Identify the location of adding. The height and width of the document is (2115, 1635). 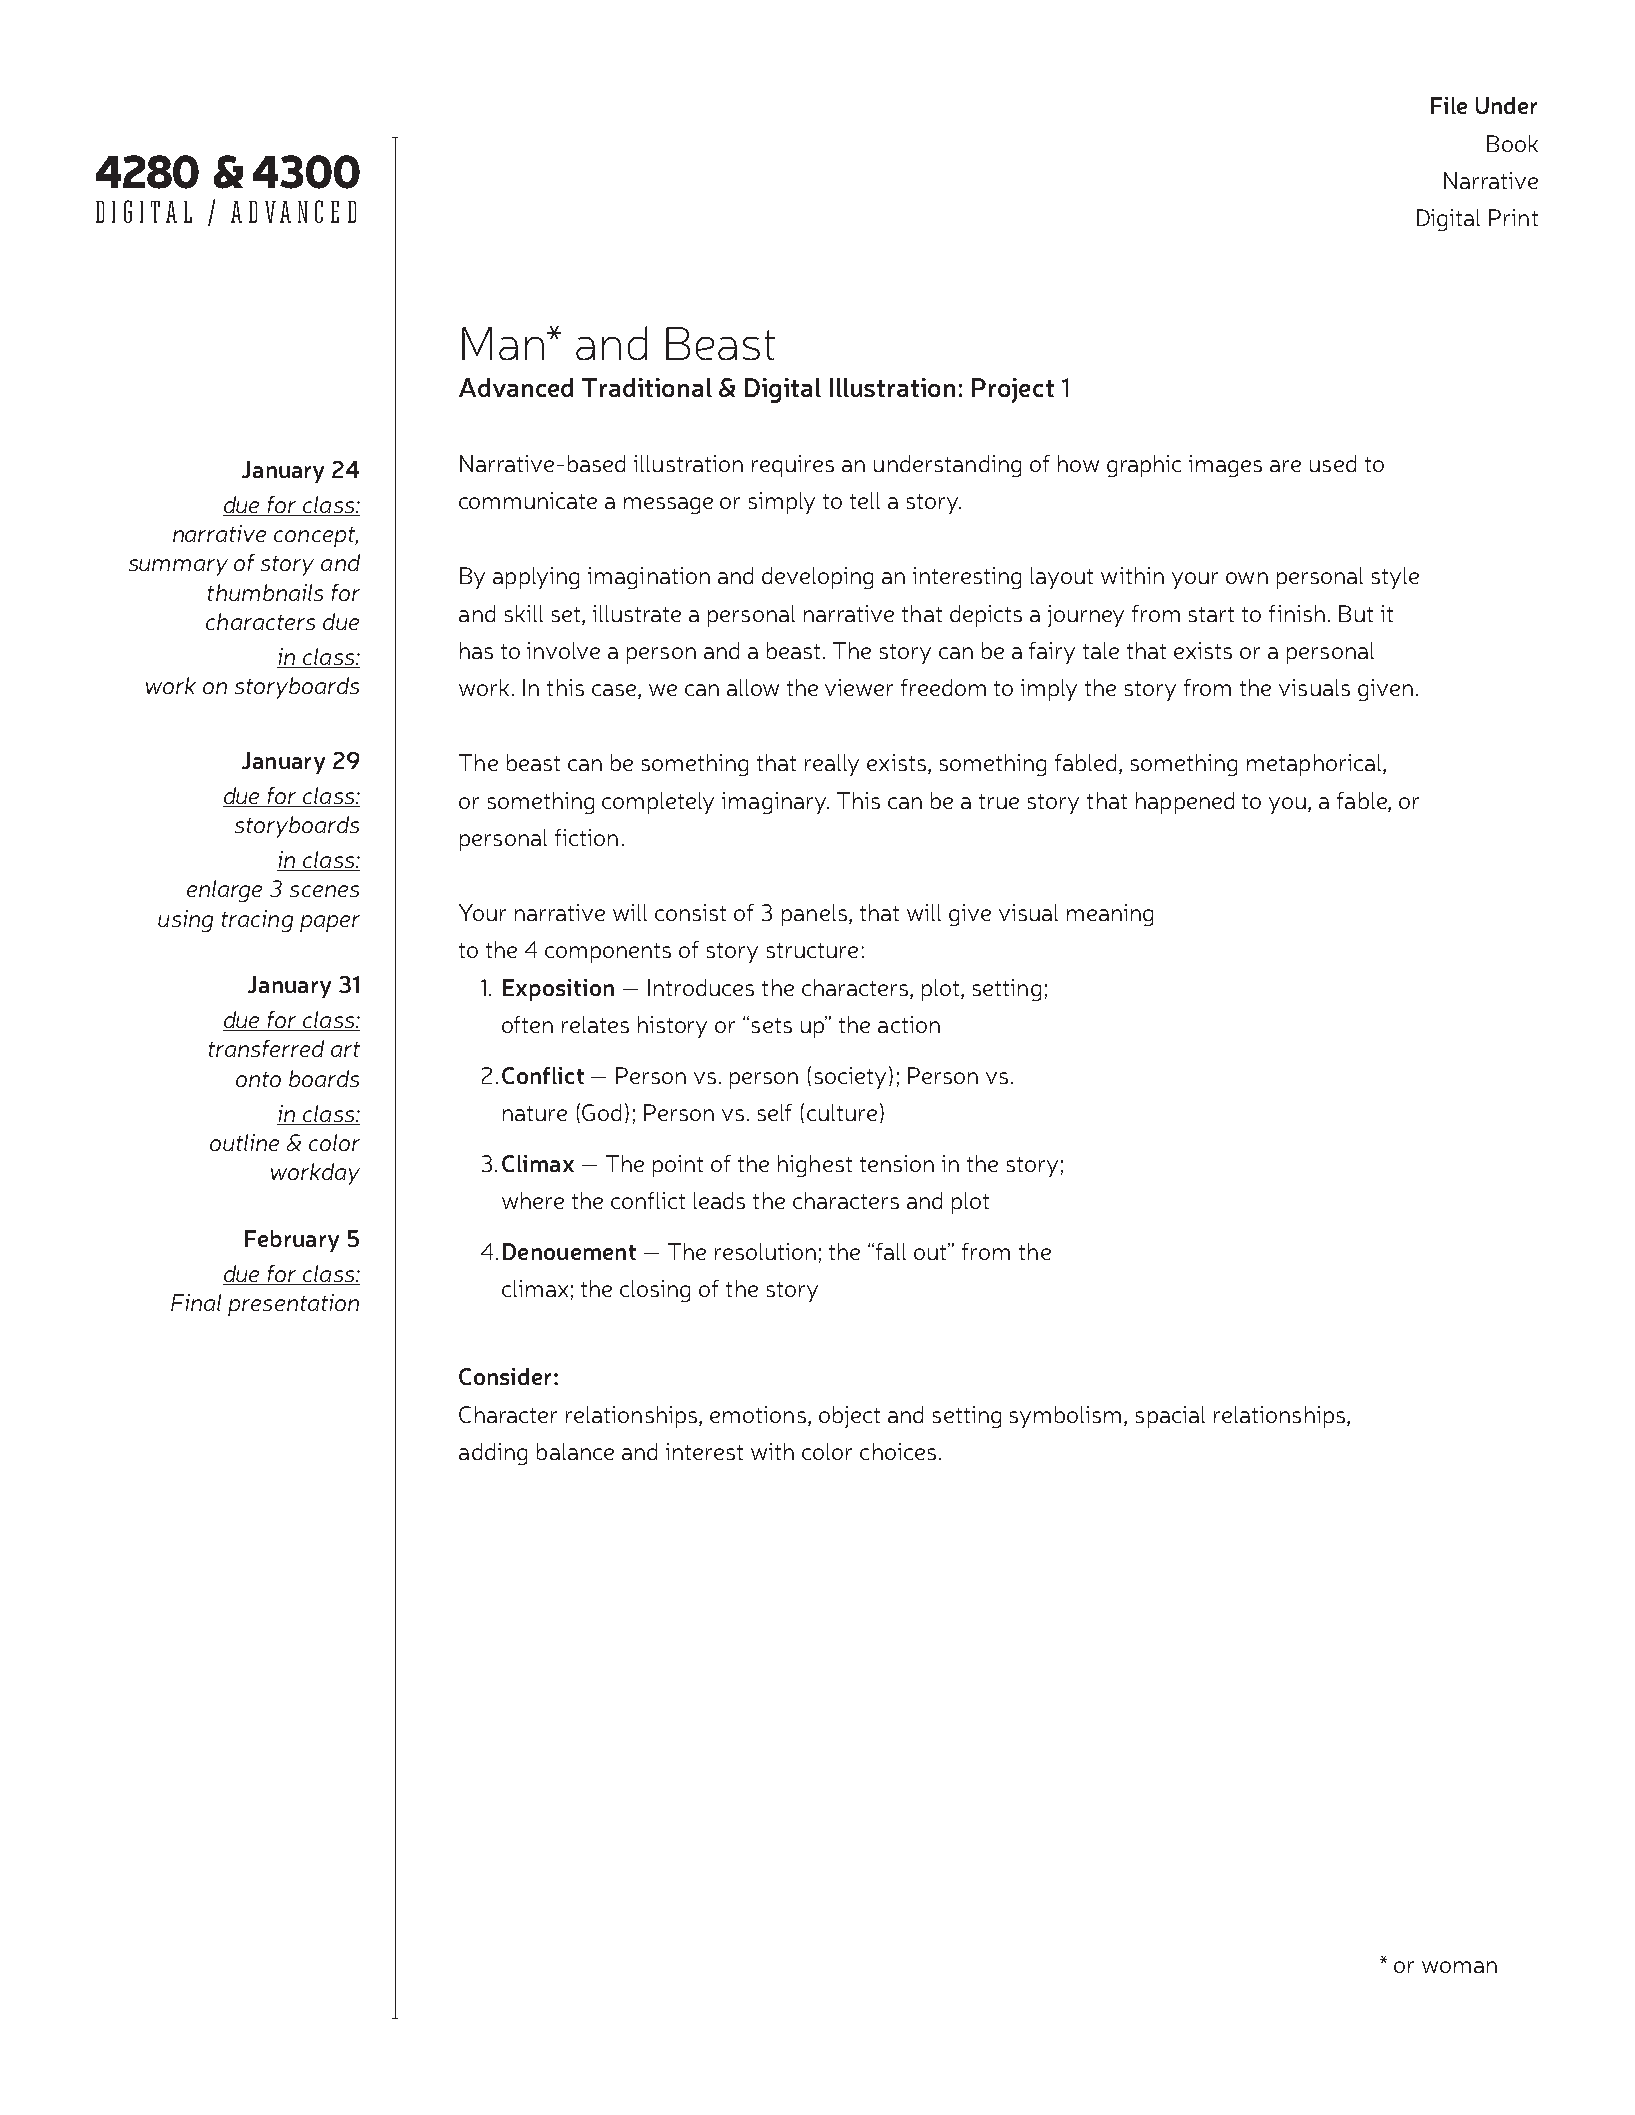
(493, 1454).
